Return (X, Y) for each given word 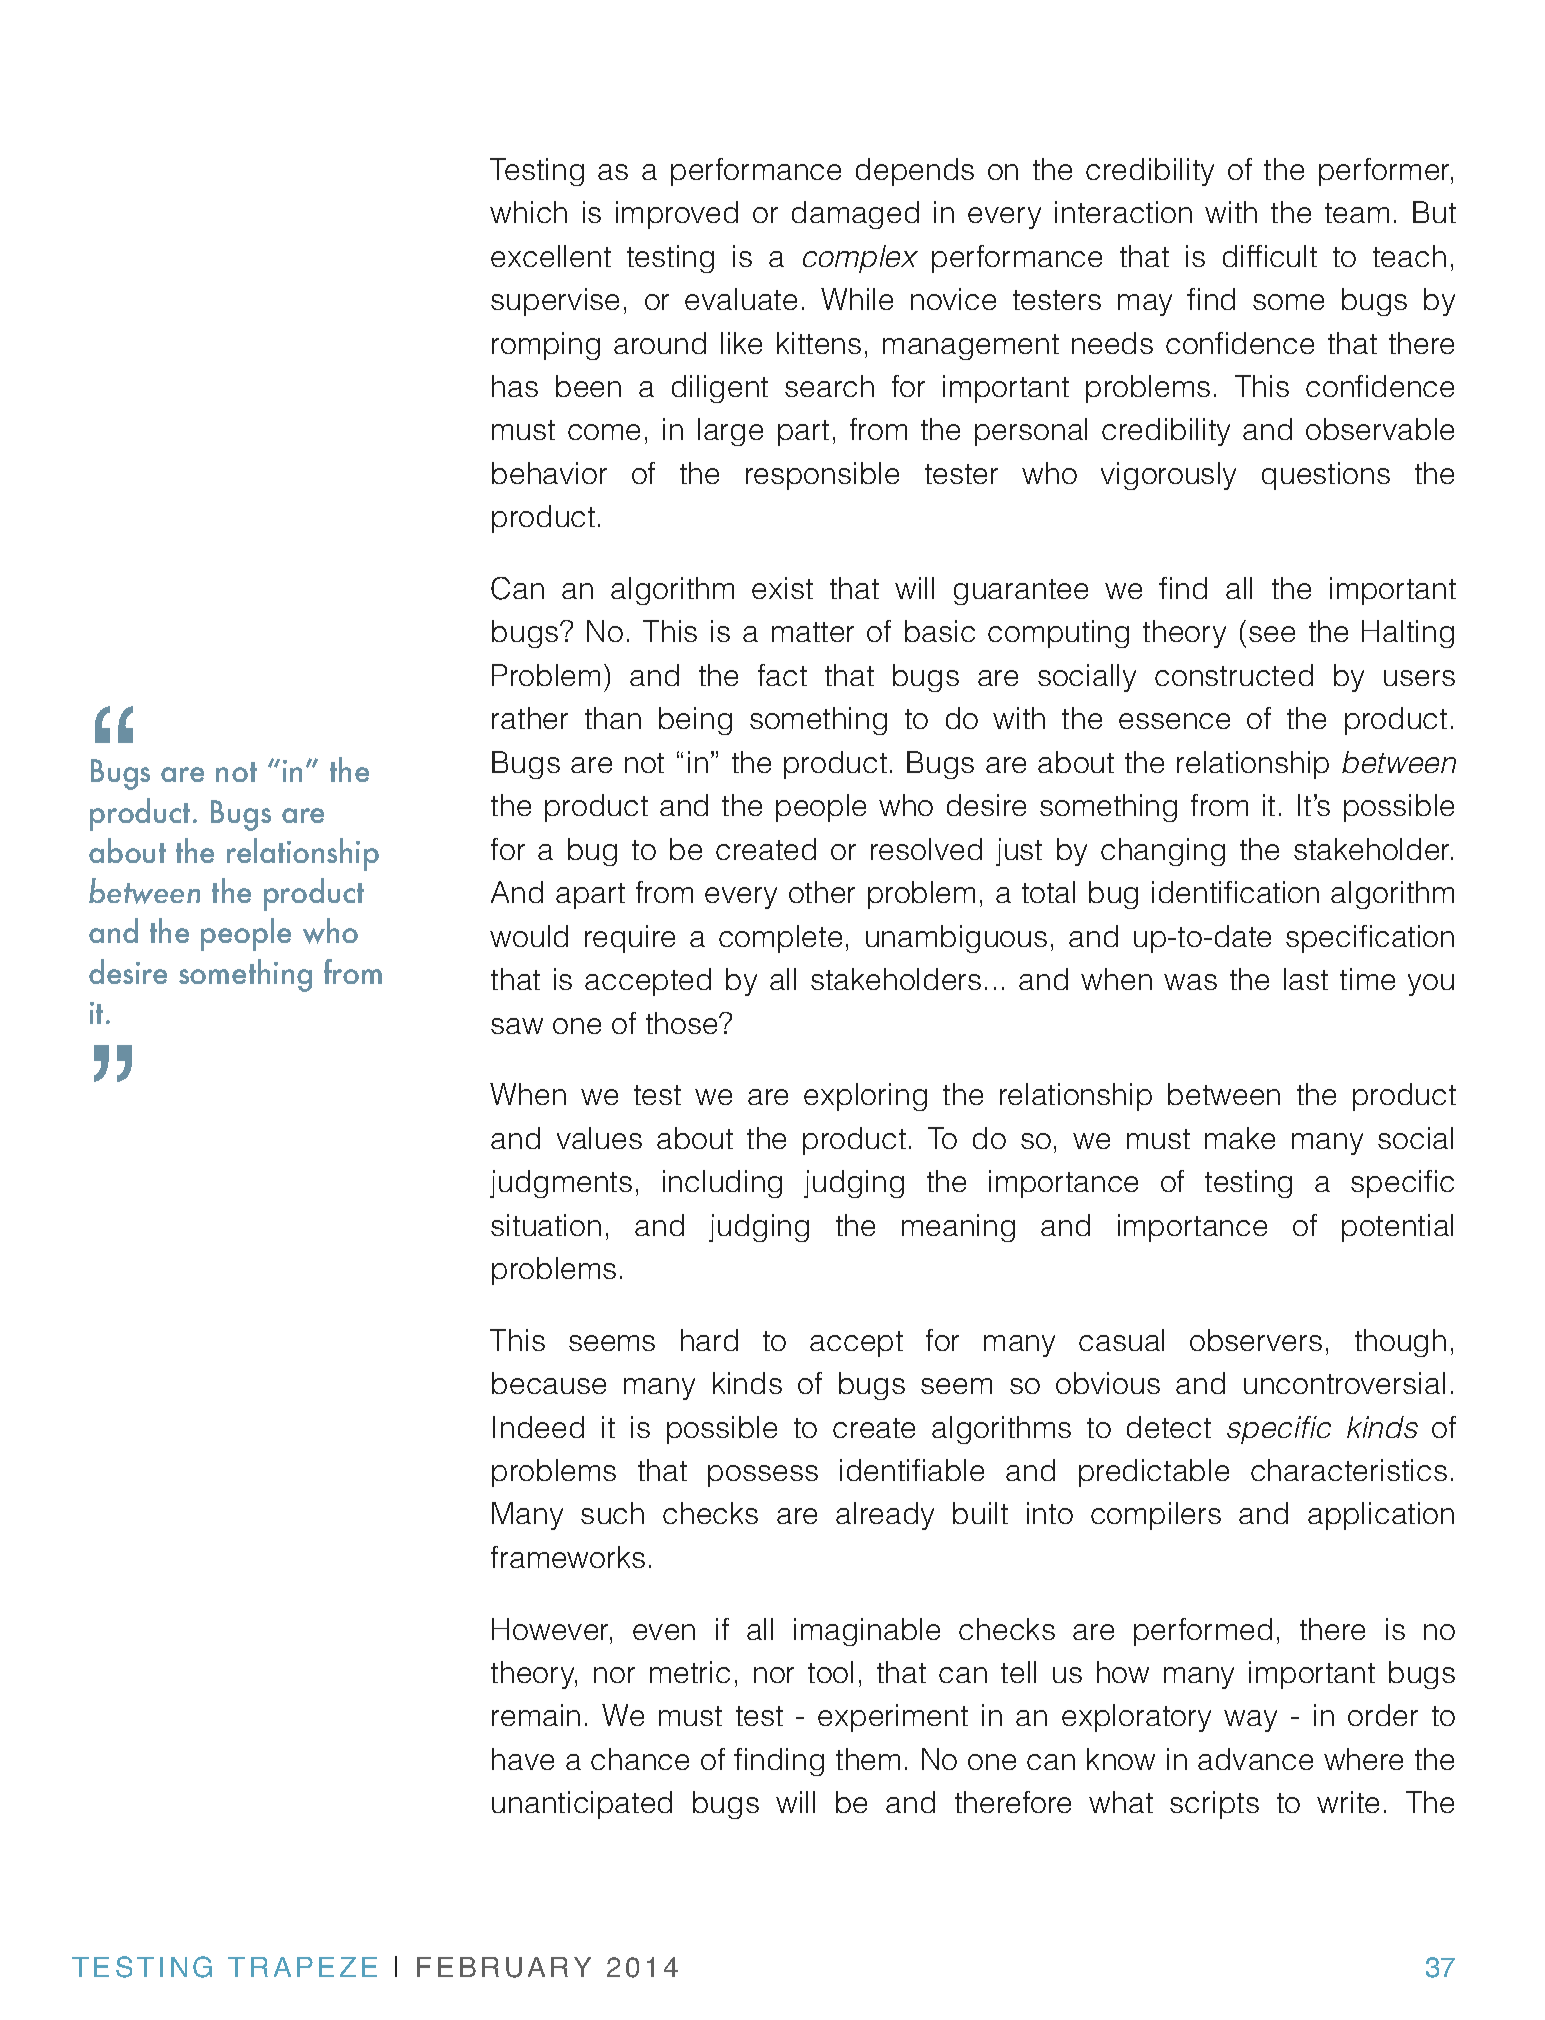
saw (517, 1026)
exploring (865, 1097)
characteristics (1349, 1470)
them (868, 1759)
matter (813, 632)
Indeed (538, 1427)
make (1240, 1138)
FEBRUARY (504, 1967)
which (528, 212)
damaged (855, 215)
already (885, 1516)
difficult (1270, 256)
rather (530, 718)
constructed (1234, 675)
